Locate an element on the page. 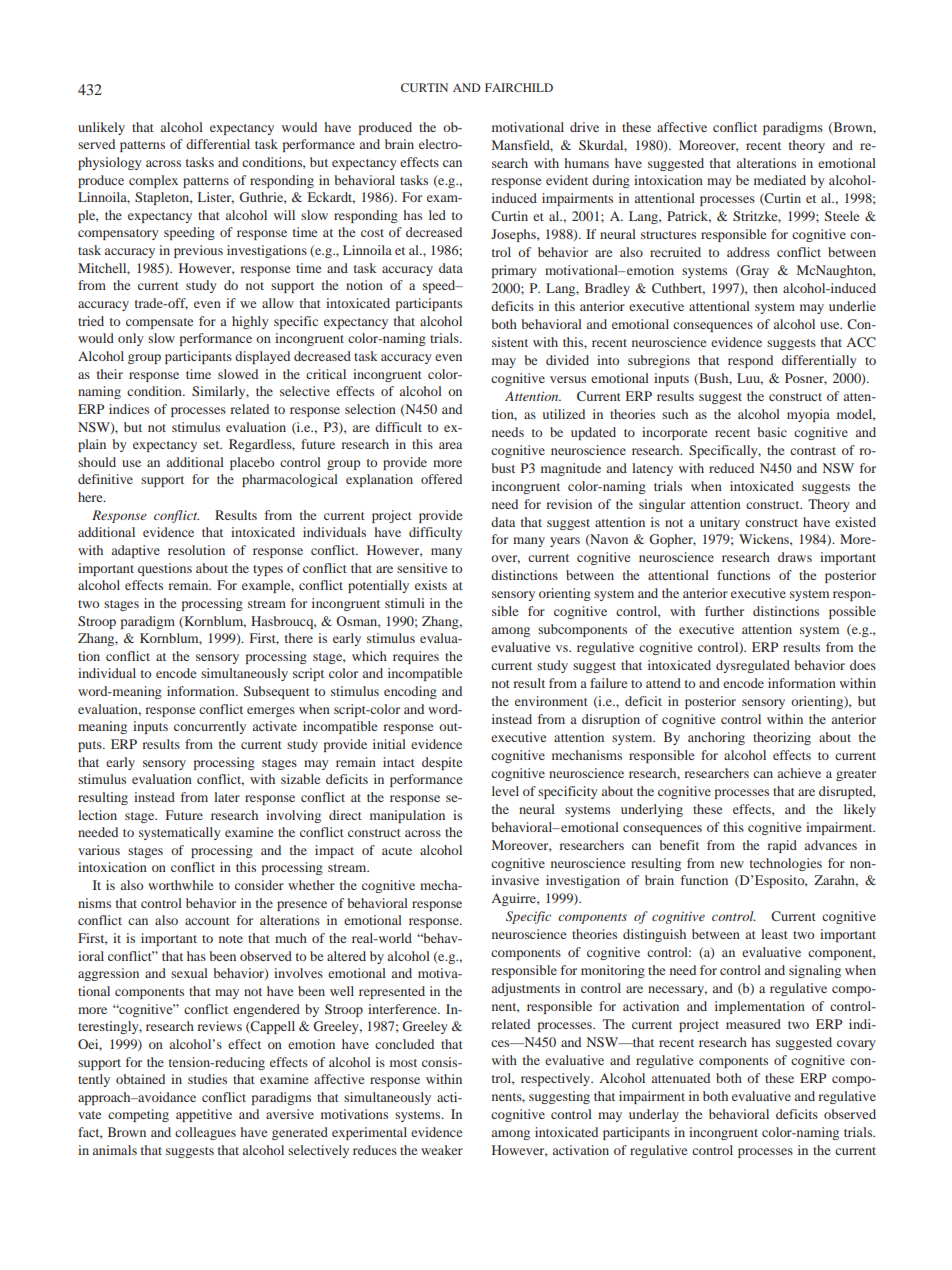 The image size is (952, 1270). basic is located at coordinates (772, 432).
